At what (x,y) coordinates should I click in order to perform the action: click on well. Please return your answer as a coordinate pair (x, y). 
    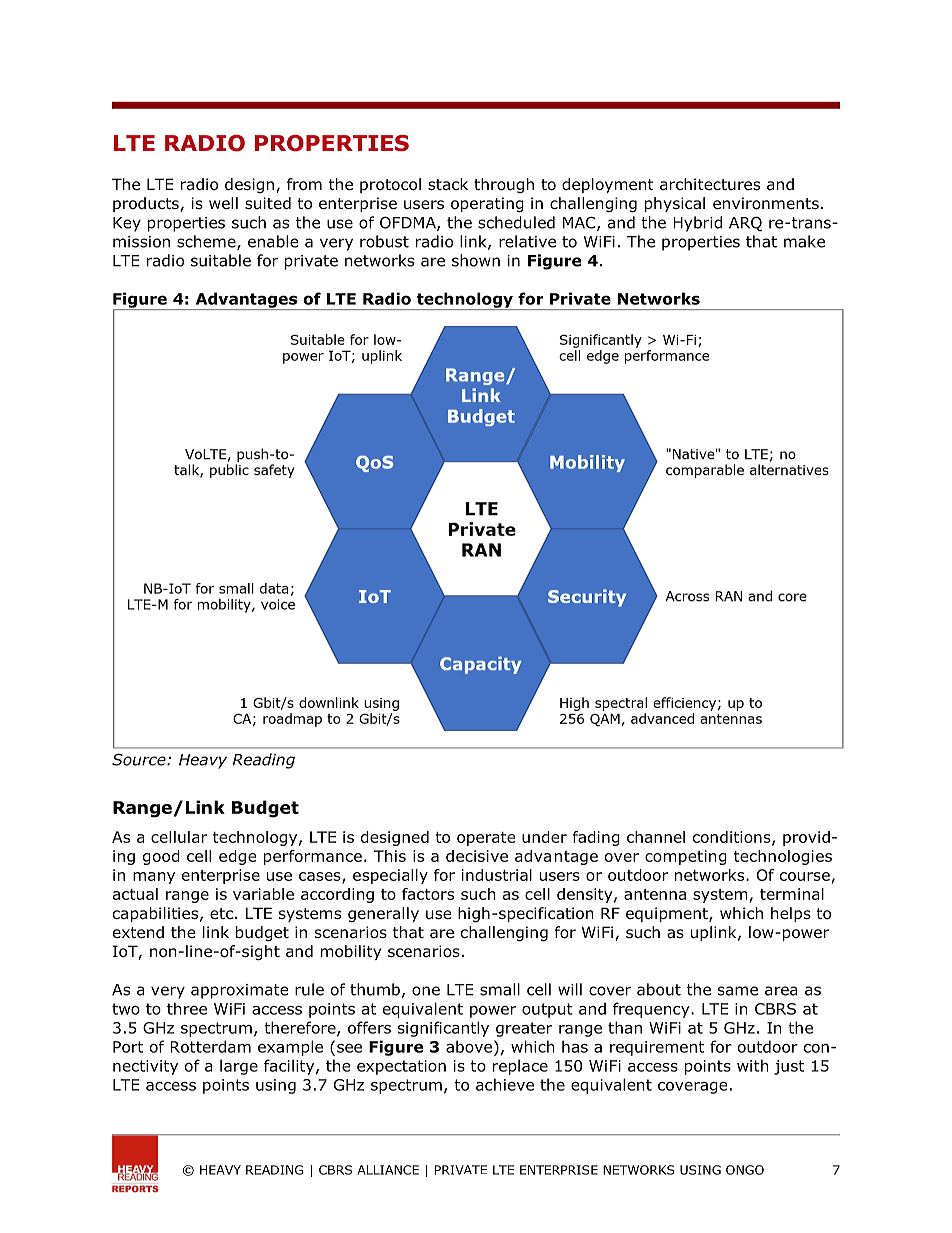
    Looking at the image, I should click on (223, 203).
